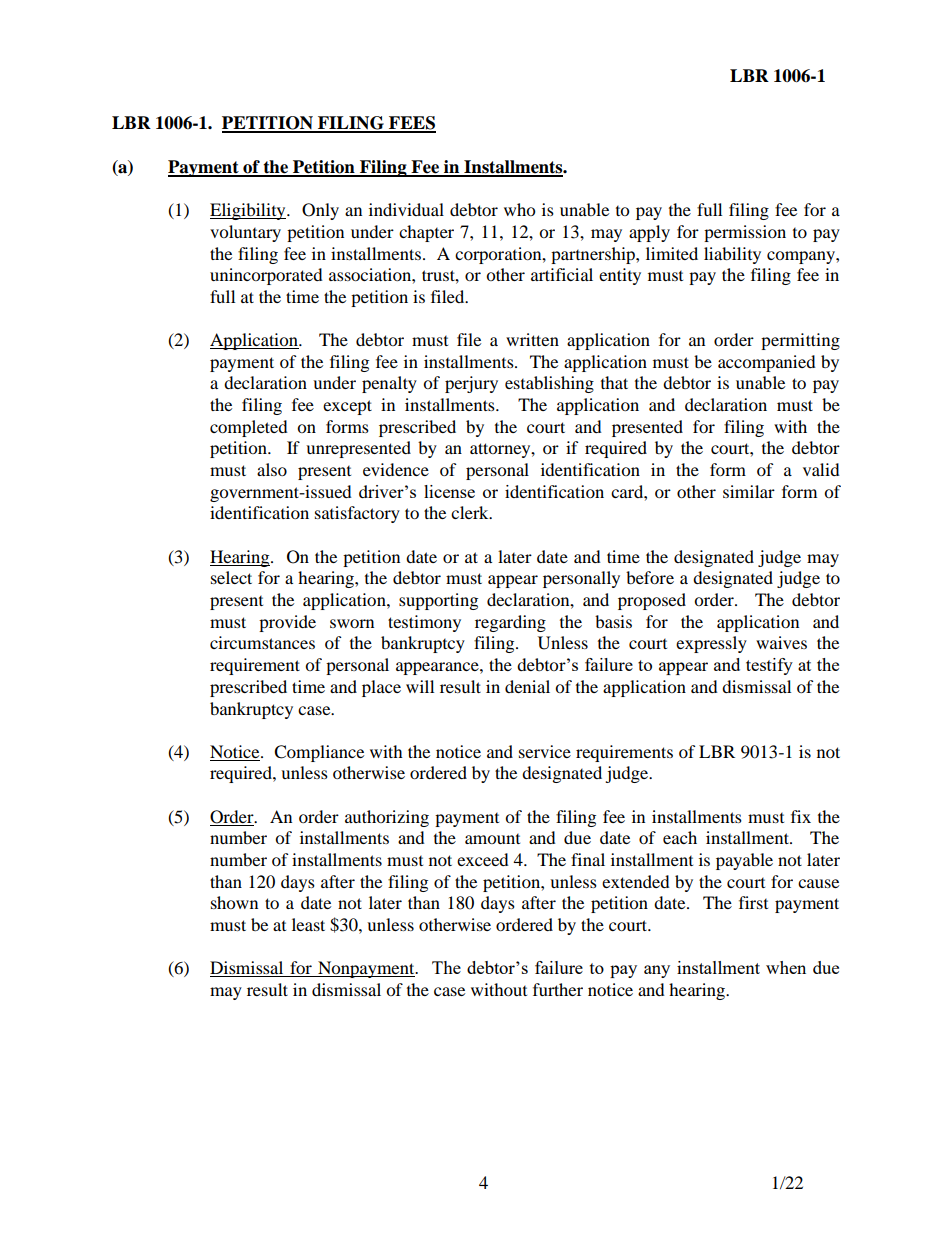 The image size is (952, 1233). What do you see at coordinates (558, 989) in the page?
I see `further` at bounding box center [558, 989].
